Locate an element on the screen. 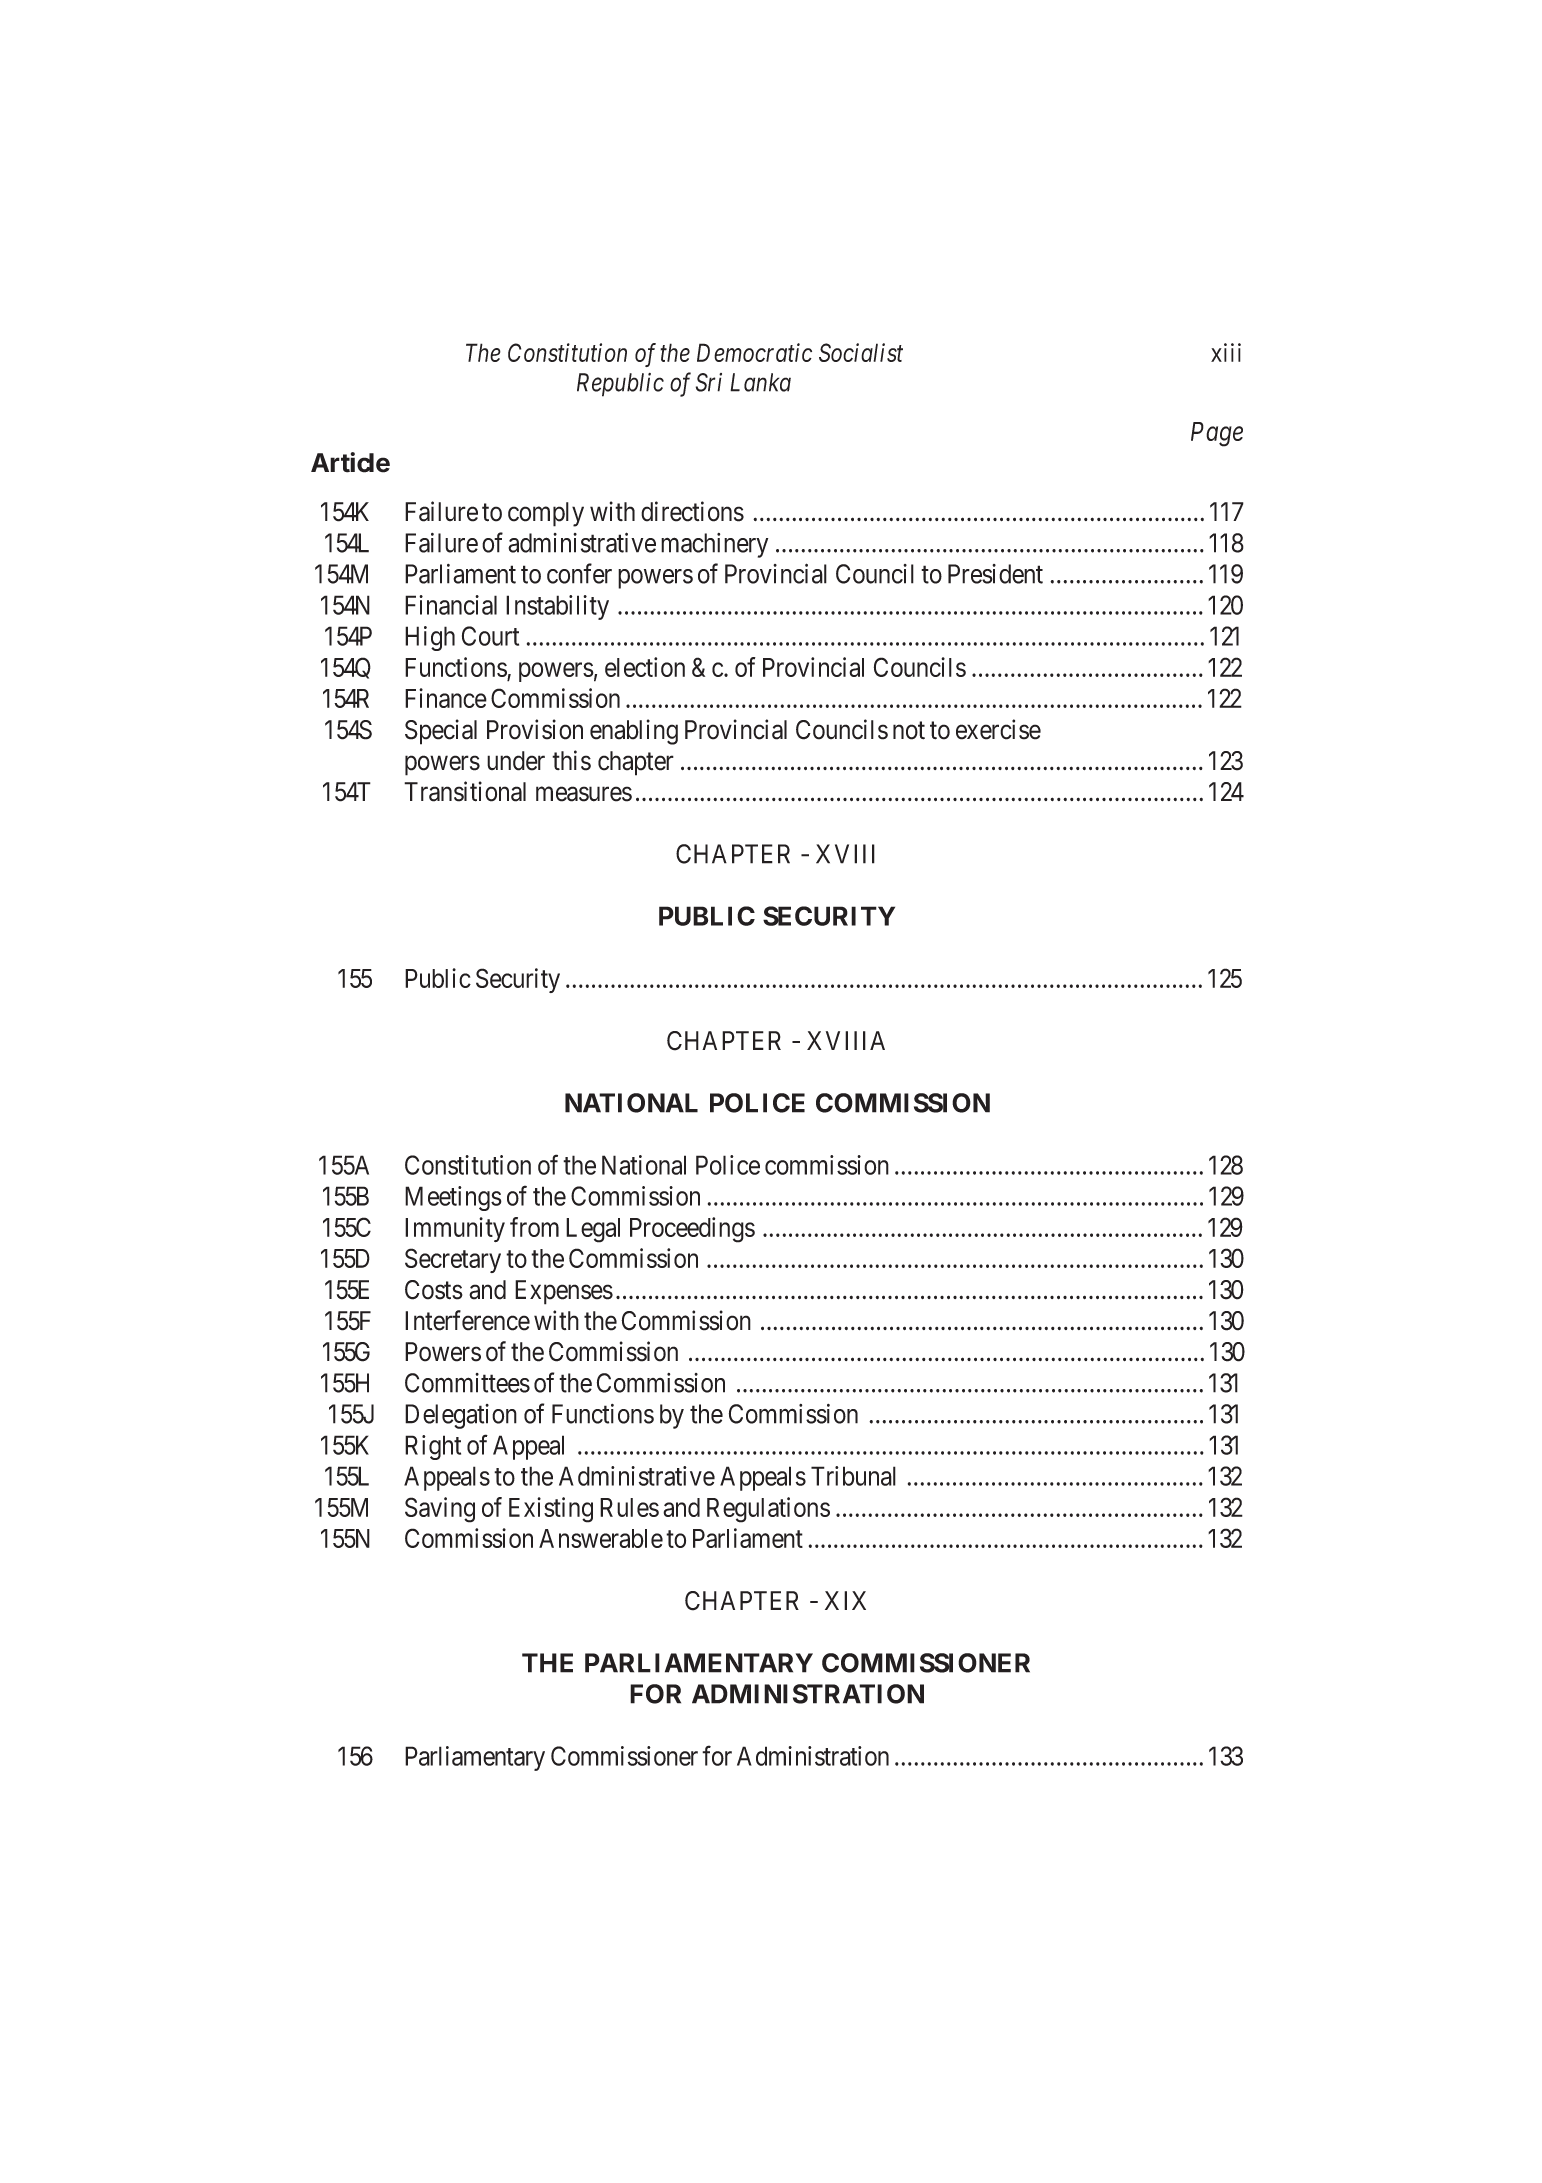 The image size is (1542, 2183). not is located at coordinates (909, 731).
